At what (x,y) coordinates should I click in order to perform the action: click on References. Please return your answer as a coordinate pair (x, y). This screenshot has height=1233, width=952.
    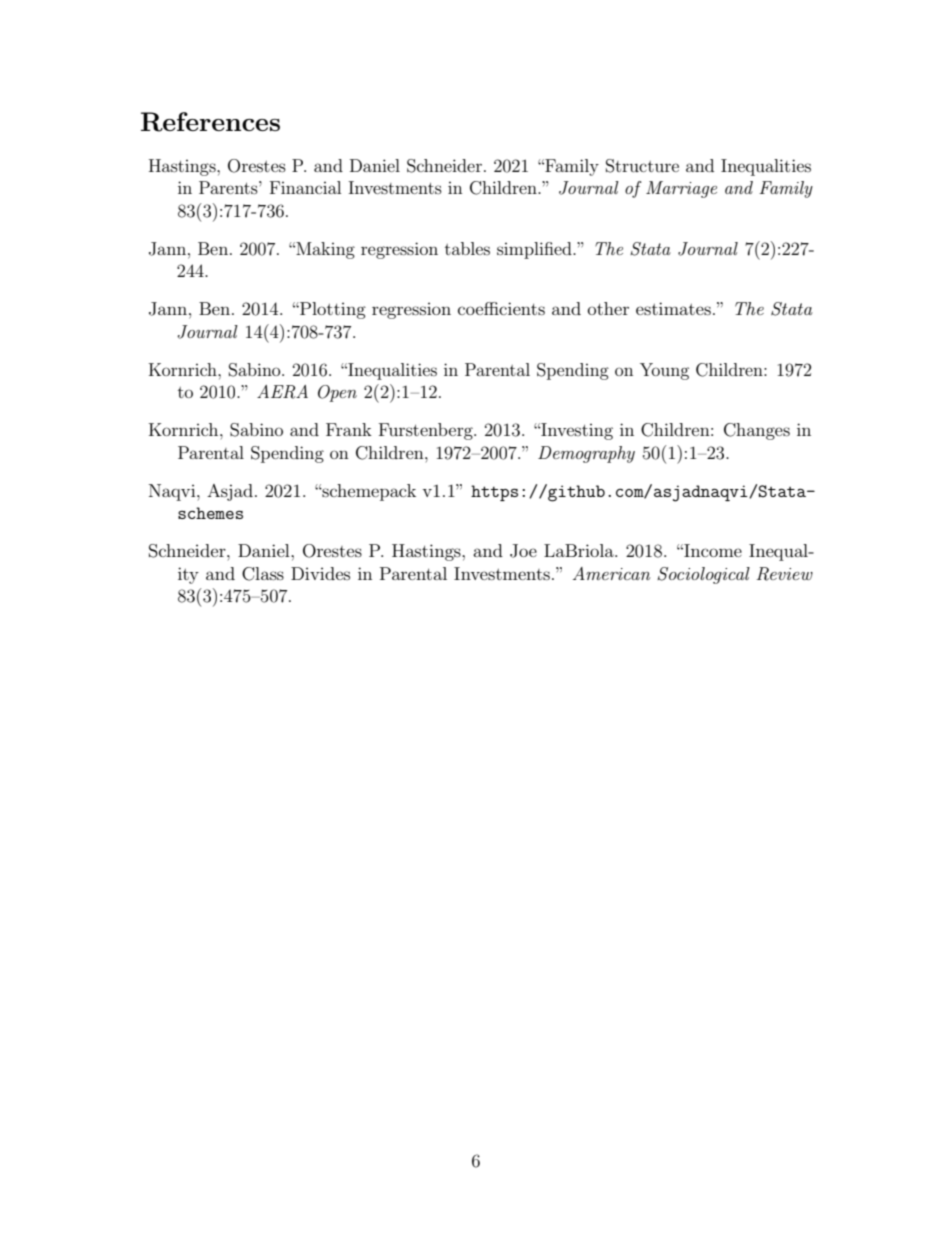
    Looking at the image, I should click on (210, 122).
